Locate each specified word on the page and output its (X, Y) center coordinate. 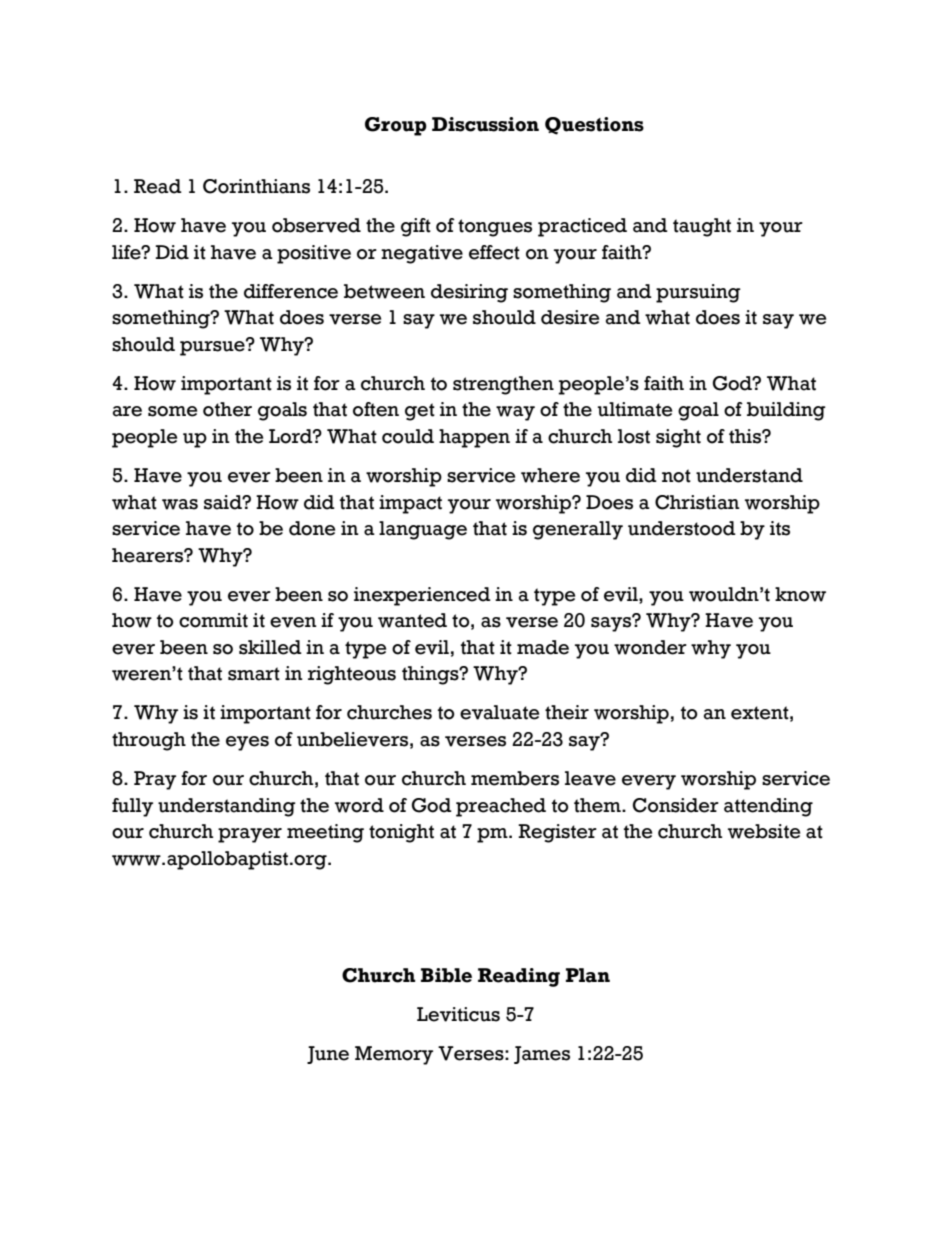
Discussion (485, 124)
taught (702, 227)
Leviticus (458, 1014)
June (328, 1055)
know (800, 594)
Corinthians (256, 186)
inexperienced (422, 596)
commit (213, 620)
